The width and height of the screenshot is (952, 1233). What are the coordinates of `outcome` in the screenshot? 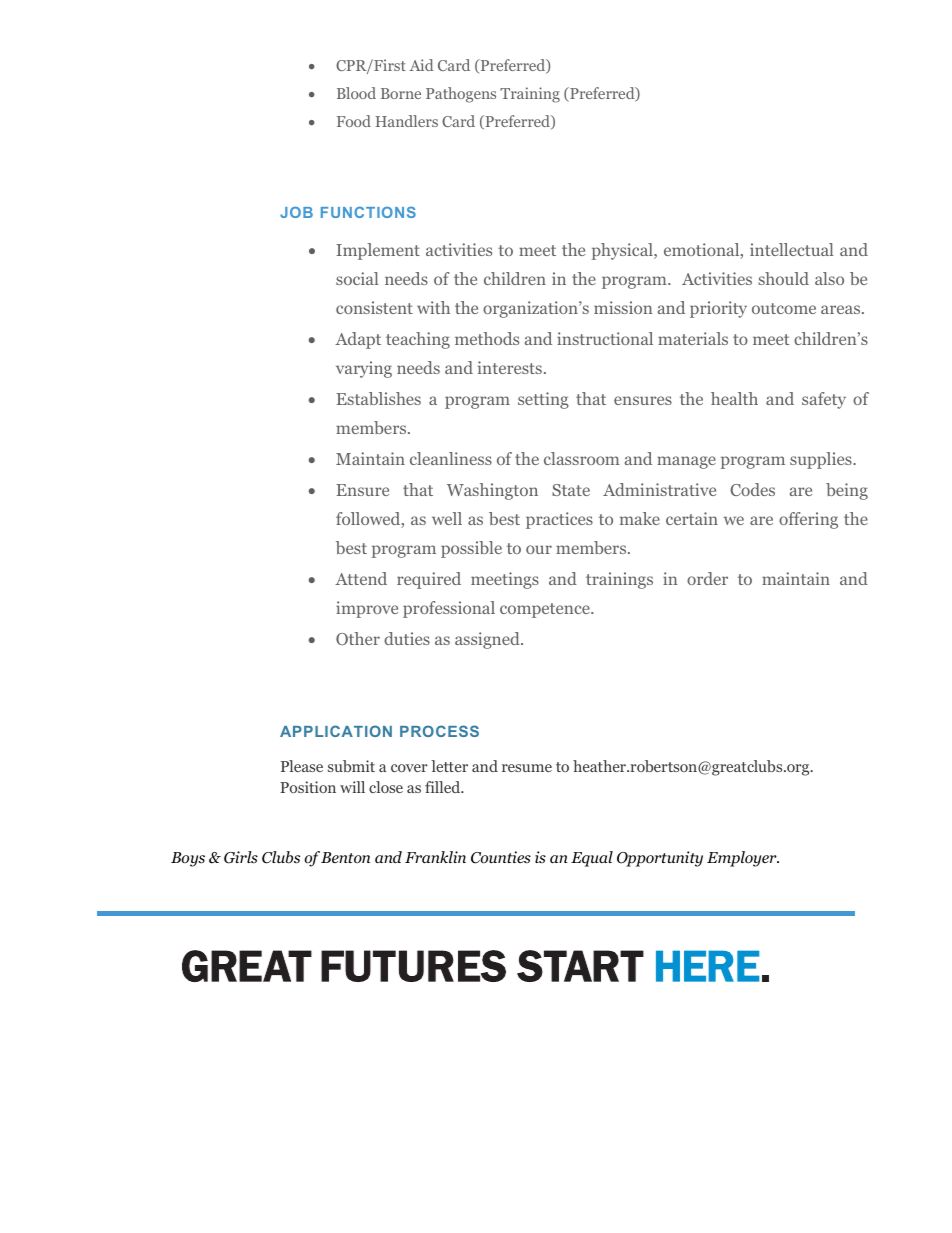 It's located at (784, 308).
